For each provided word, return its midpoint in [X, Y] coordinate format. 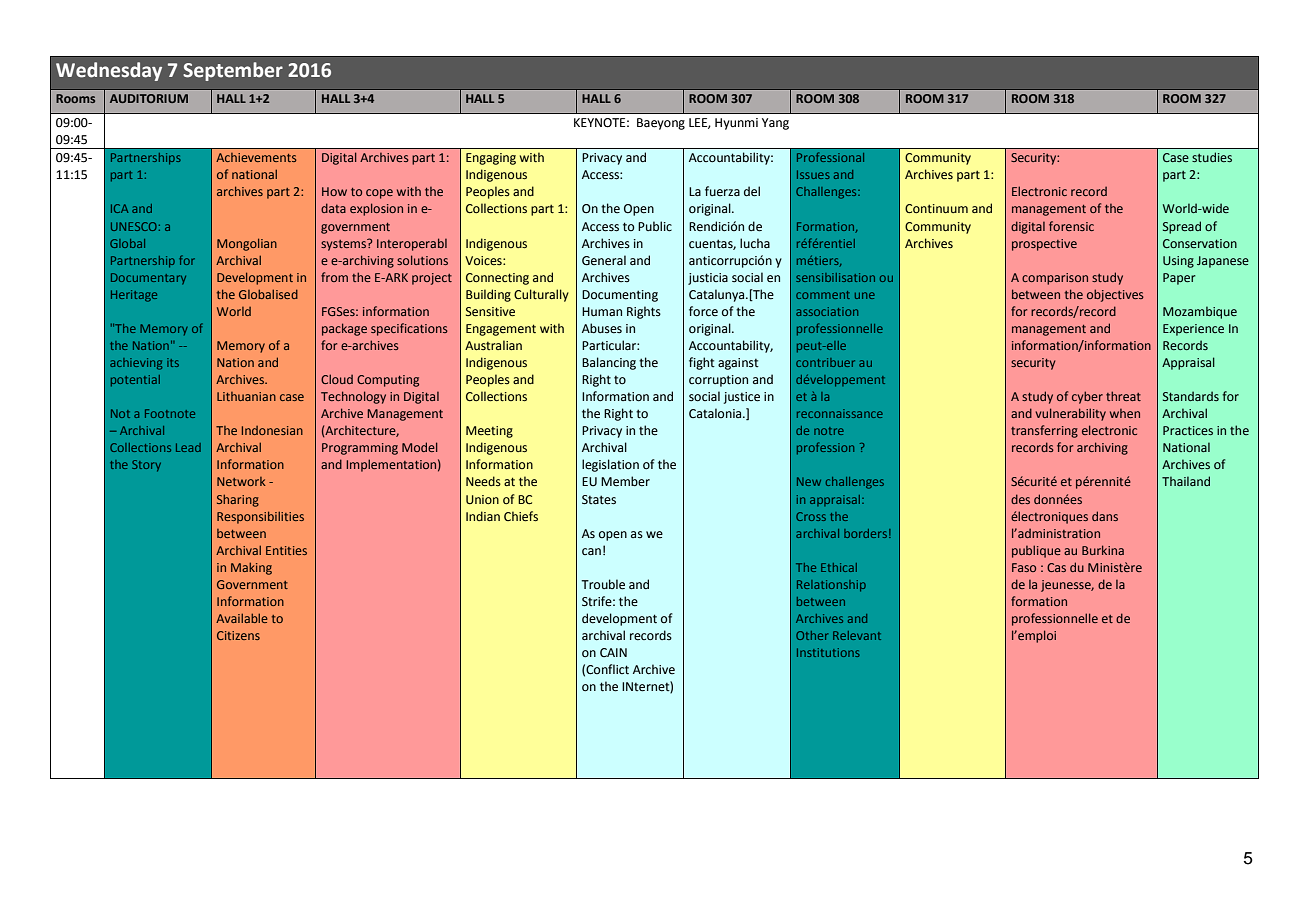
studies [1212, 157]
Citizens [238, 635]
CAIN [613, 652]
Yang [775, 124]
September [233, 71]
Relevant [857, 635]
